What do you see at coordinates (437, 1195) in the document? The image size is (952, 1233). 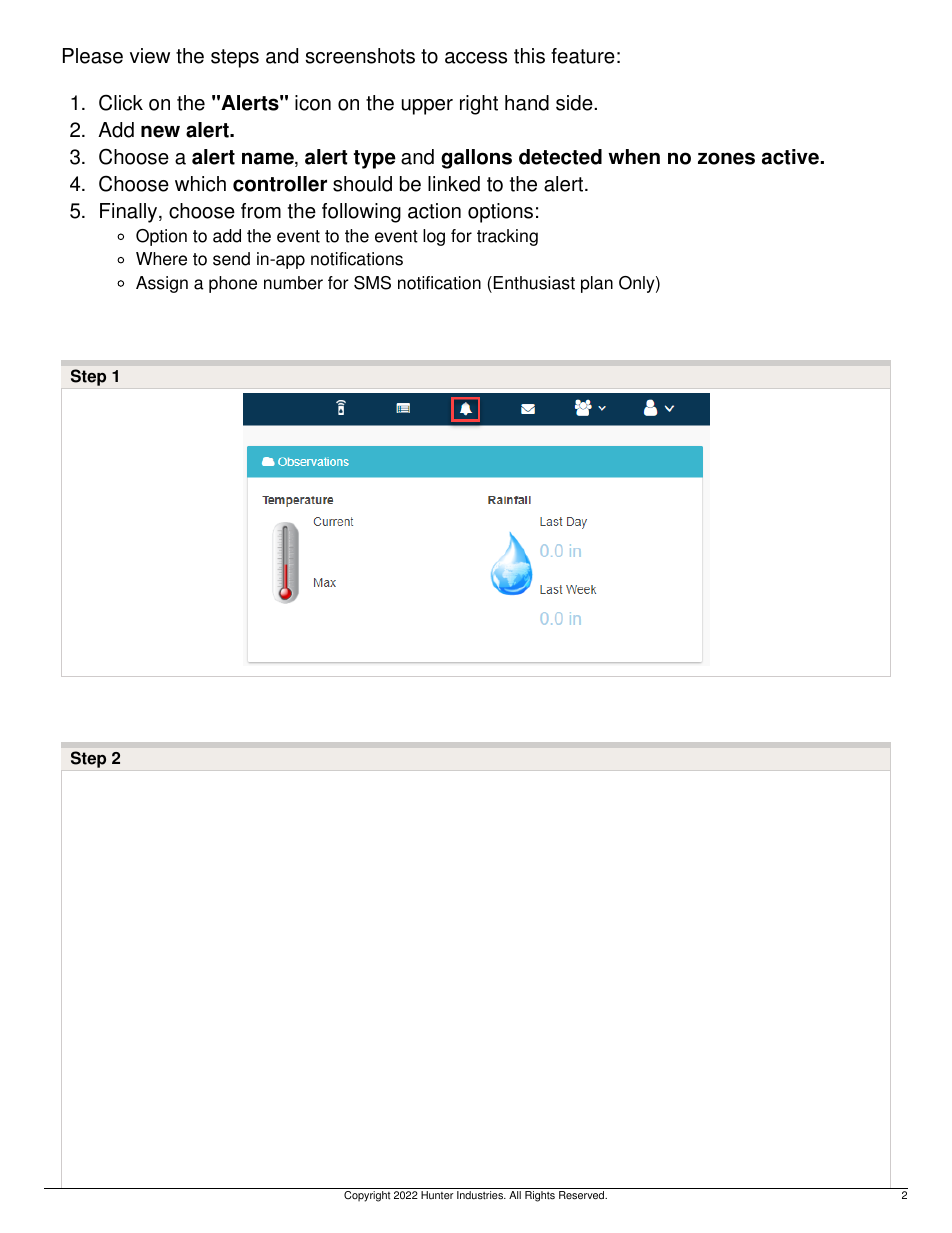 I see `Hunter` at bounding box center [437, 1195].
